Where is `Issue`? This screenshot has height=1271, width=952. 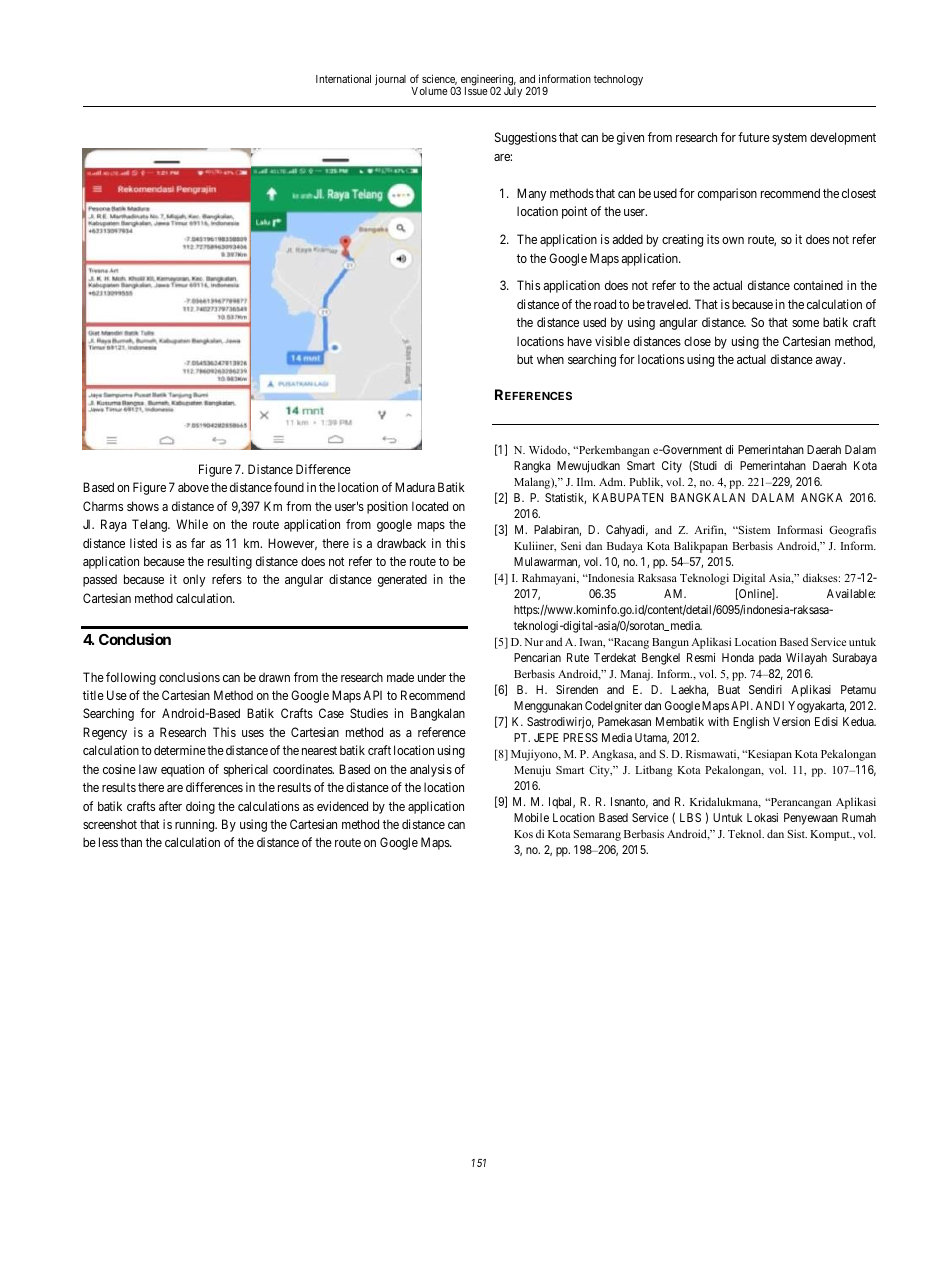 Issue is located at coordinates (476, 91).
